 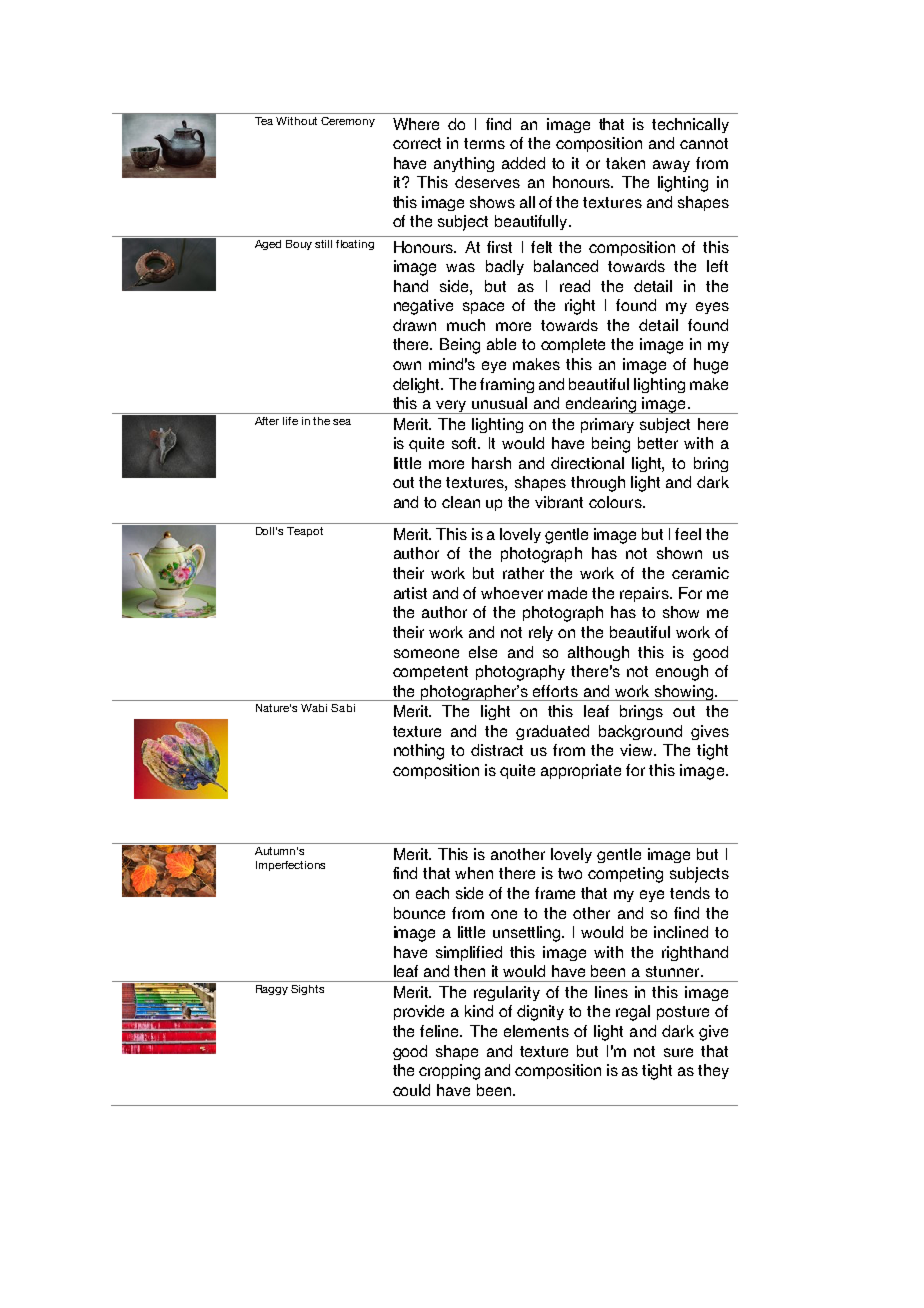 I want to click on Ceremony, so click(x=348, y=122).
